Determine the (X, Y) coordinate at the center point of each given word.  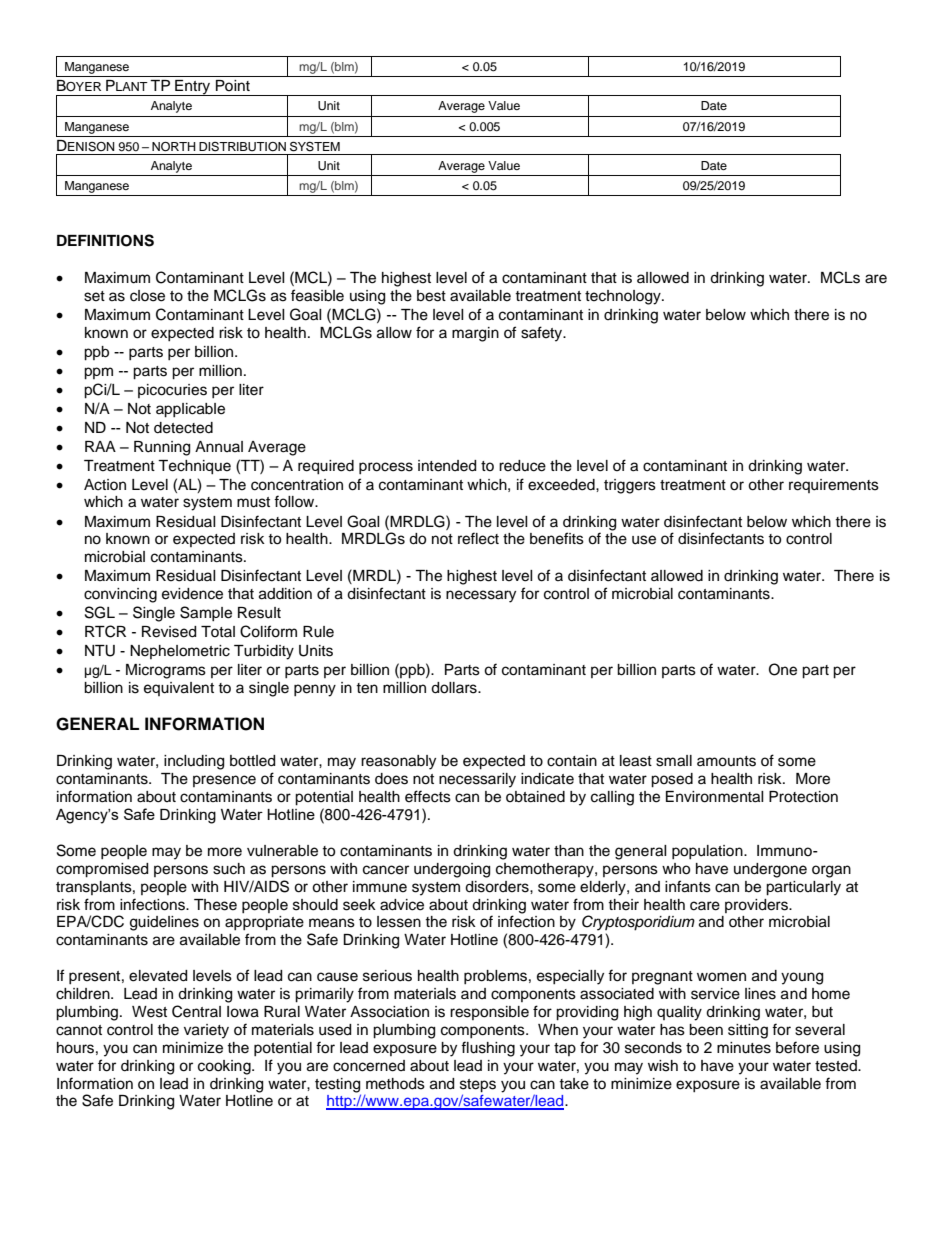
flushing (488, 1049)
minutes (744, 1048)
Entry (193, 88)
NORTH (174, 147)
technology (624, 297)
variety (206, 1031)
